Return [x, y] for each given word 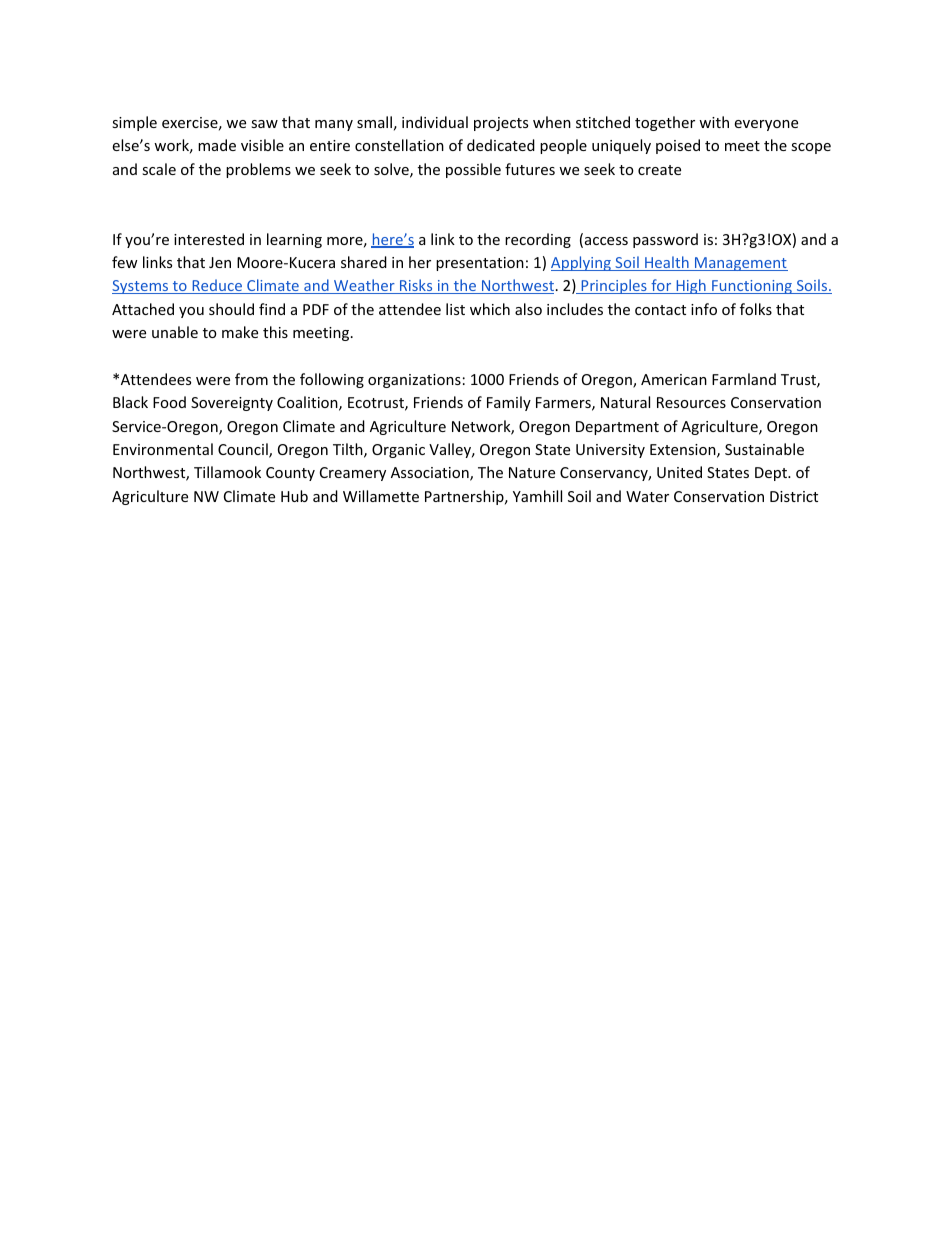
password [665, 240]
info [704, 309]
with [714, 122]
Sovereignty [232, 404]
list [455, 309]
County [290, 474]
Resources [691, 402]
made [217, 145]
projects [501, 124]
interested [209, 239]
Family [509, 403]
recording [538, 240]
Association [431, 474]
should [231, 309]
